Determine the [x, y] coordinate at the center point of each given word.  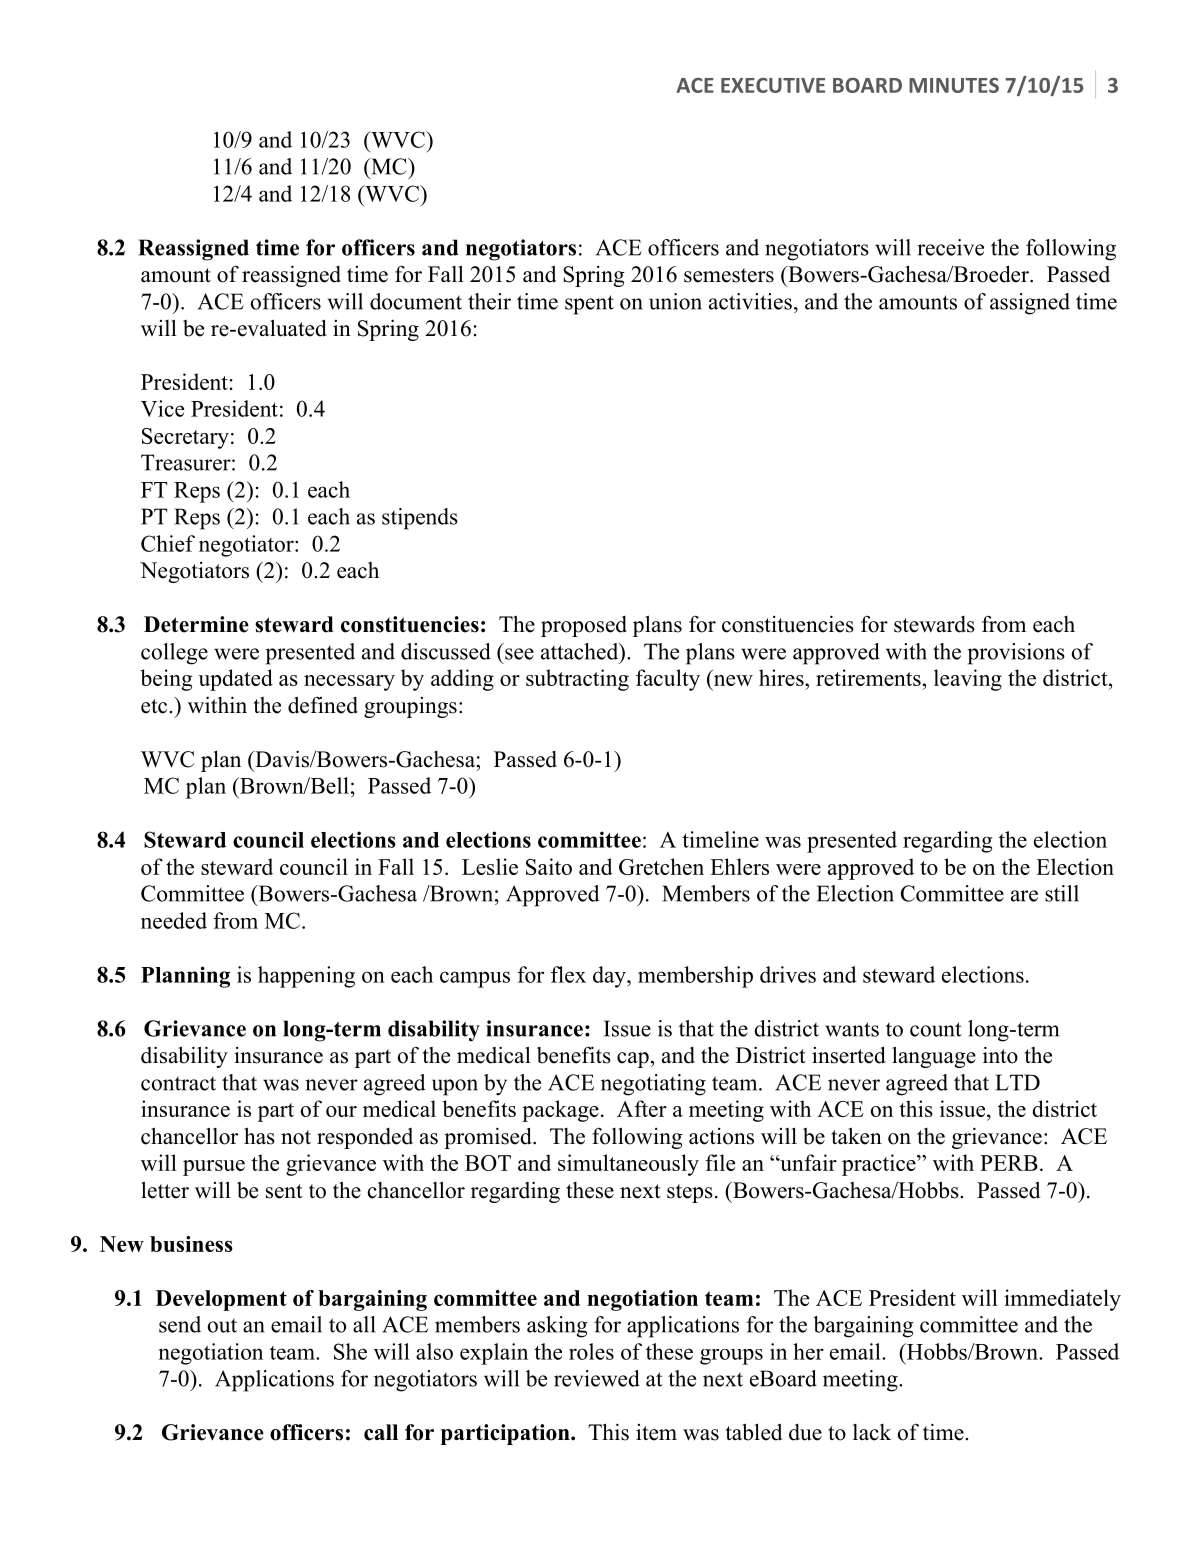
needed [174, 920]
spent [589, 305]
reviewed [597, 1378]
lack [872, 1432]
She [350, 1351]
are [1024, 896]
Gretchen [661, 866]
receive [950, 247]
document [416, 301]
